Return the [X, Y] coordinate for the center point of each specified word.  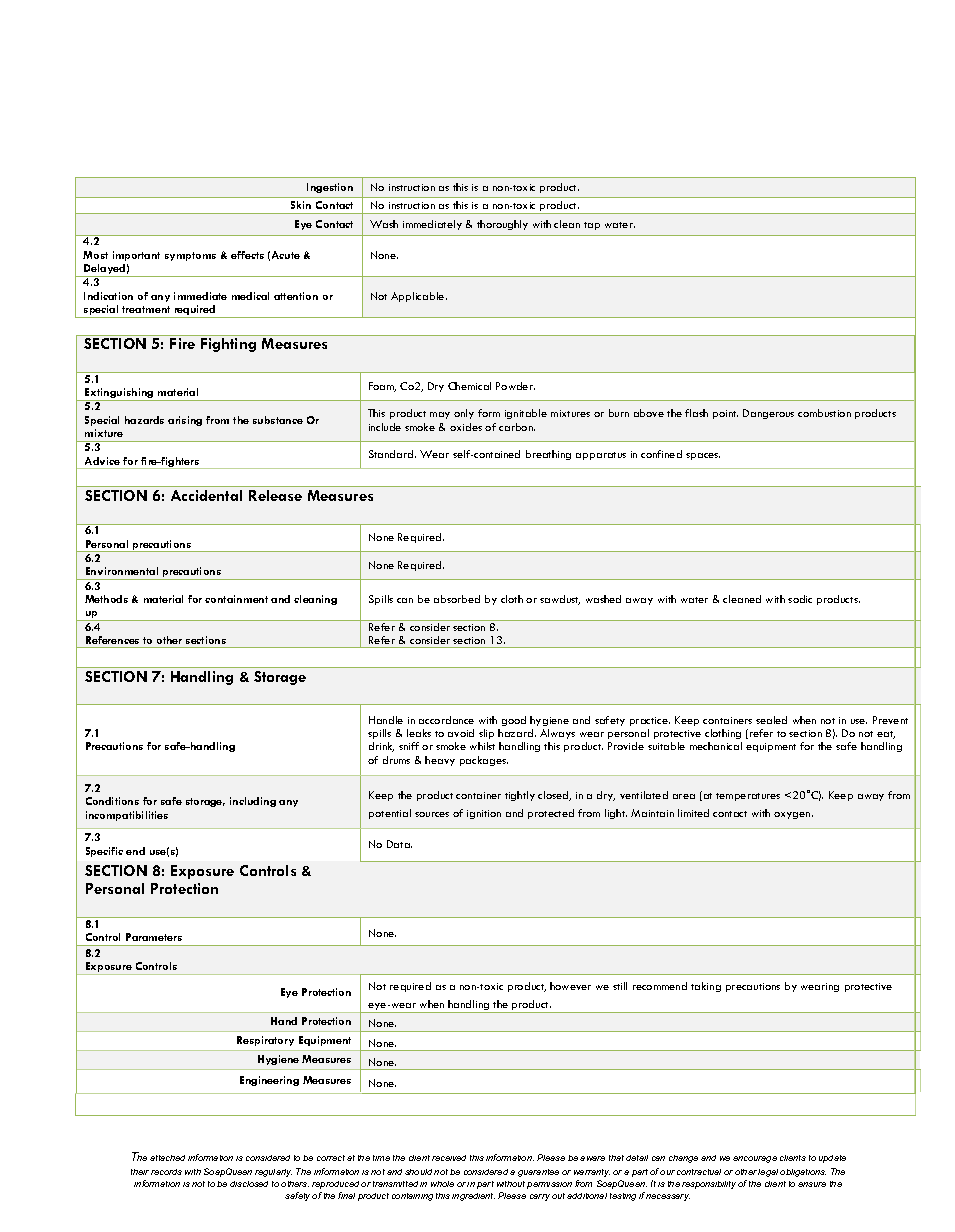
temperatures [748, 797]
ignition [484, 814]
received [449, 1158]
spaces [703, 456]
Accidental [206, 495]
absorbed [457, 599]
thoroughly [502, 225]
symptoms [190, 256]
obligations [803, 1173]
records [166, 1172]
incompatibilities [127, 816]
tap [592, 226]
